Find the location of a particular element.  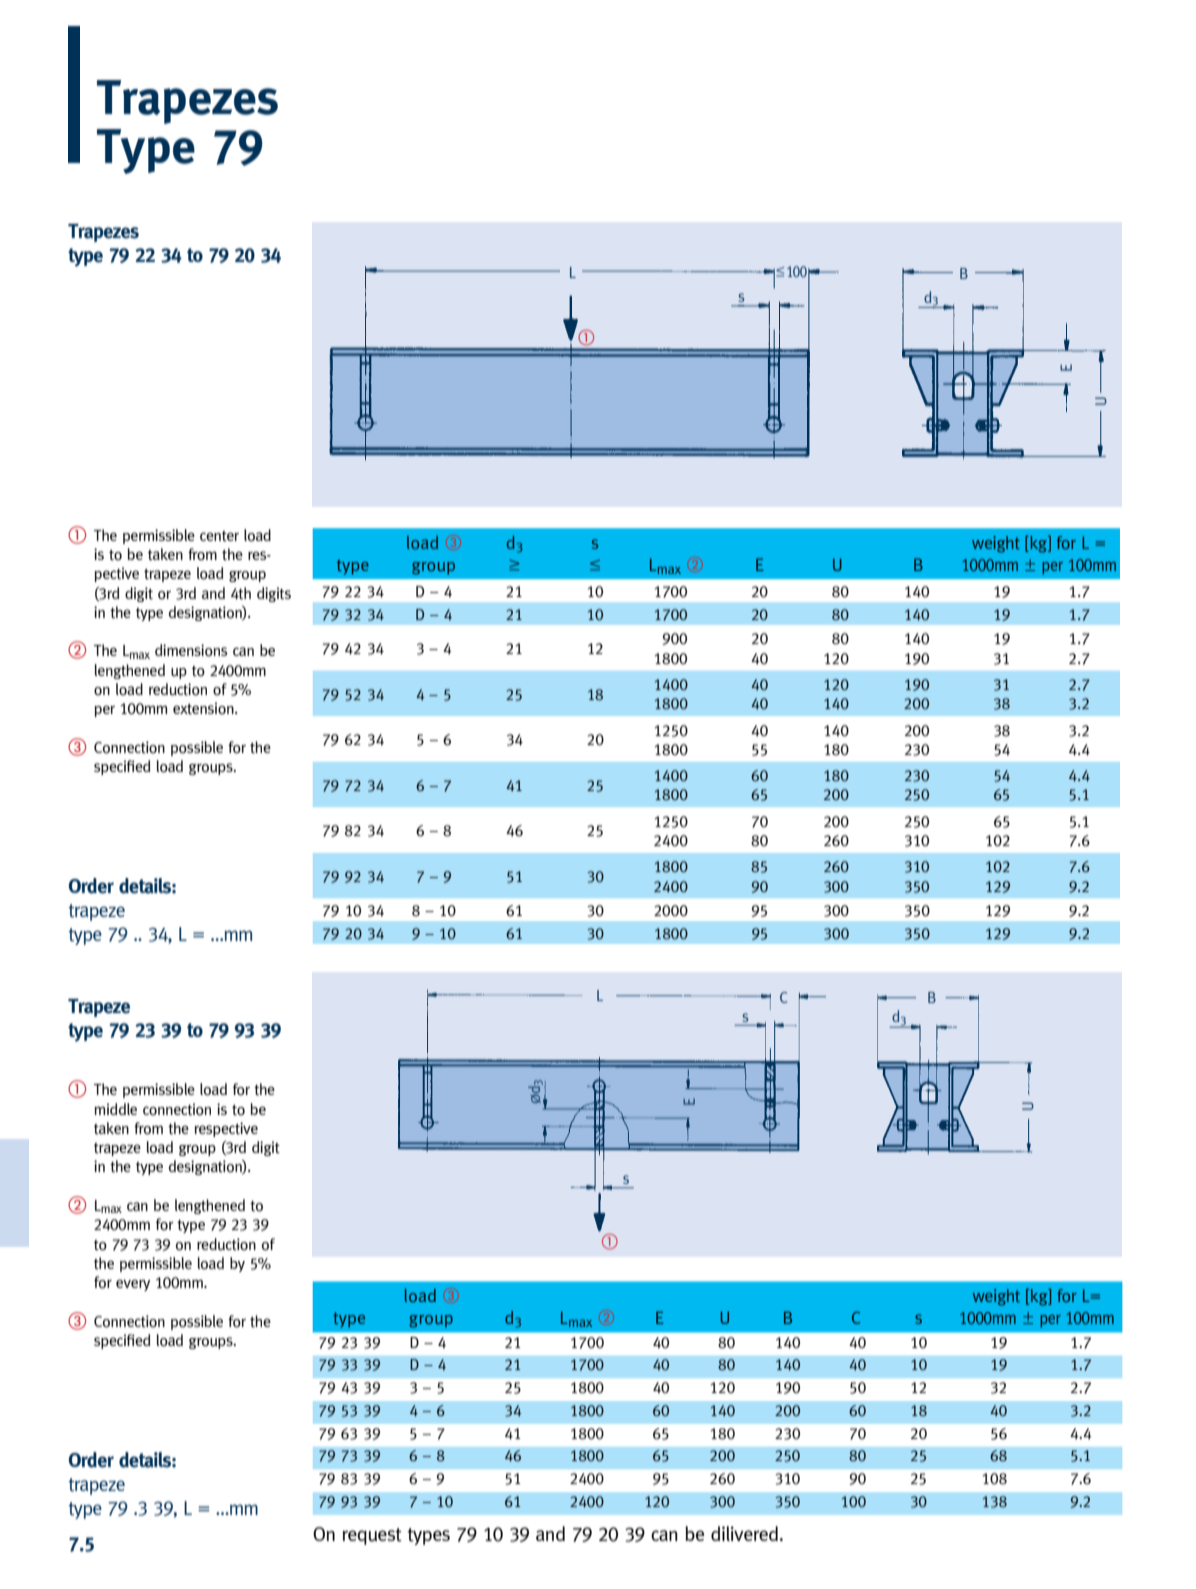

request is located at coordinates (372, 1536).
